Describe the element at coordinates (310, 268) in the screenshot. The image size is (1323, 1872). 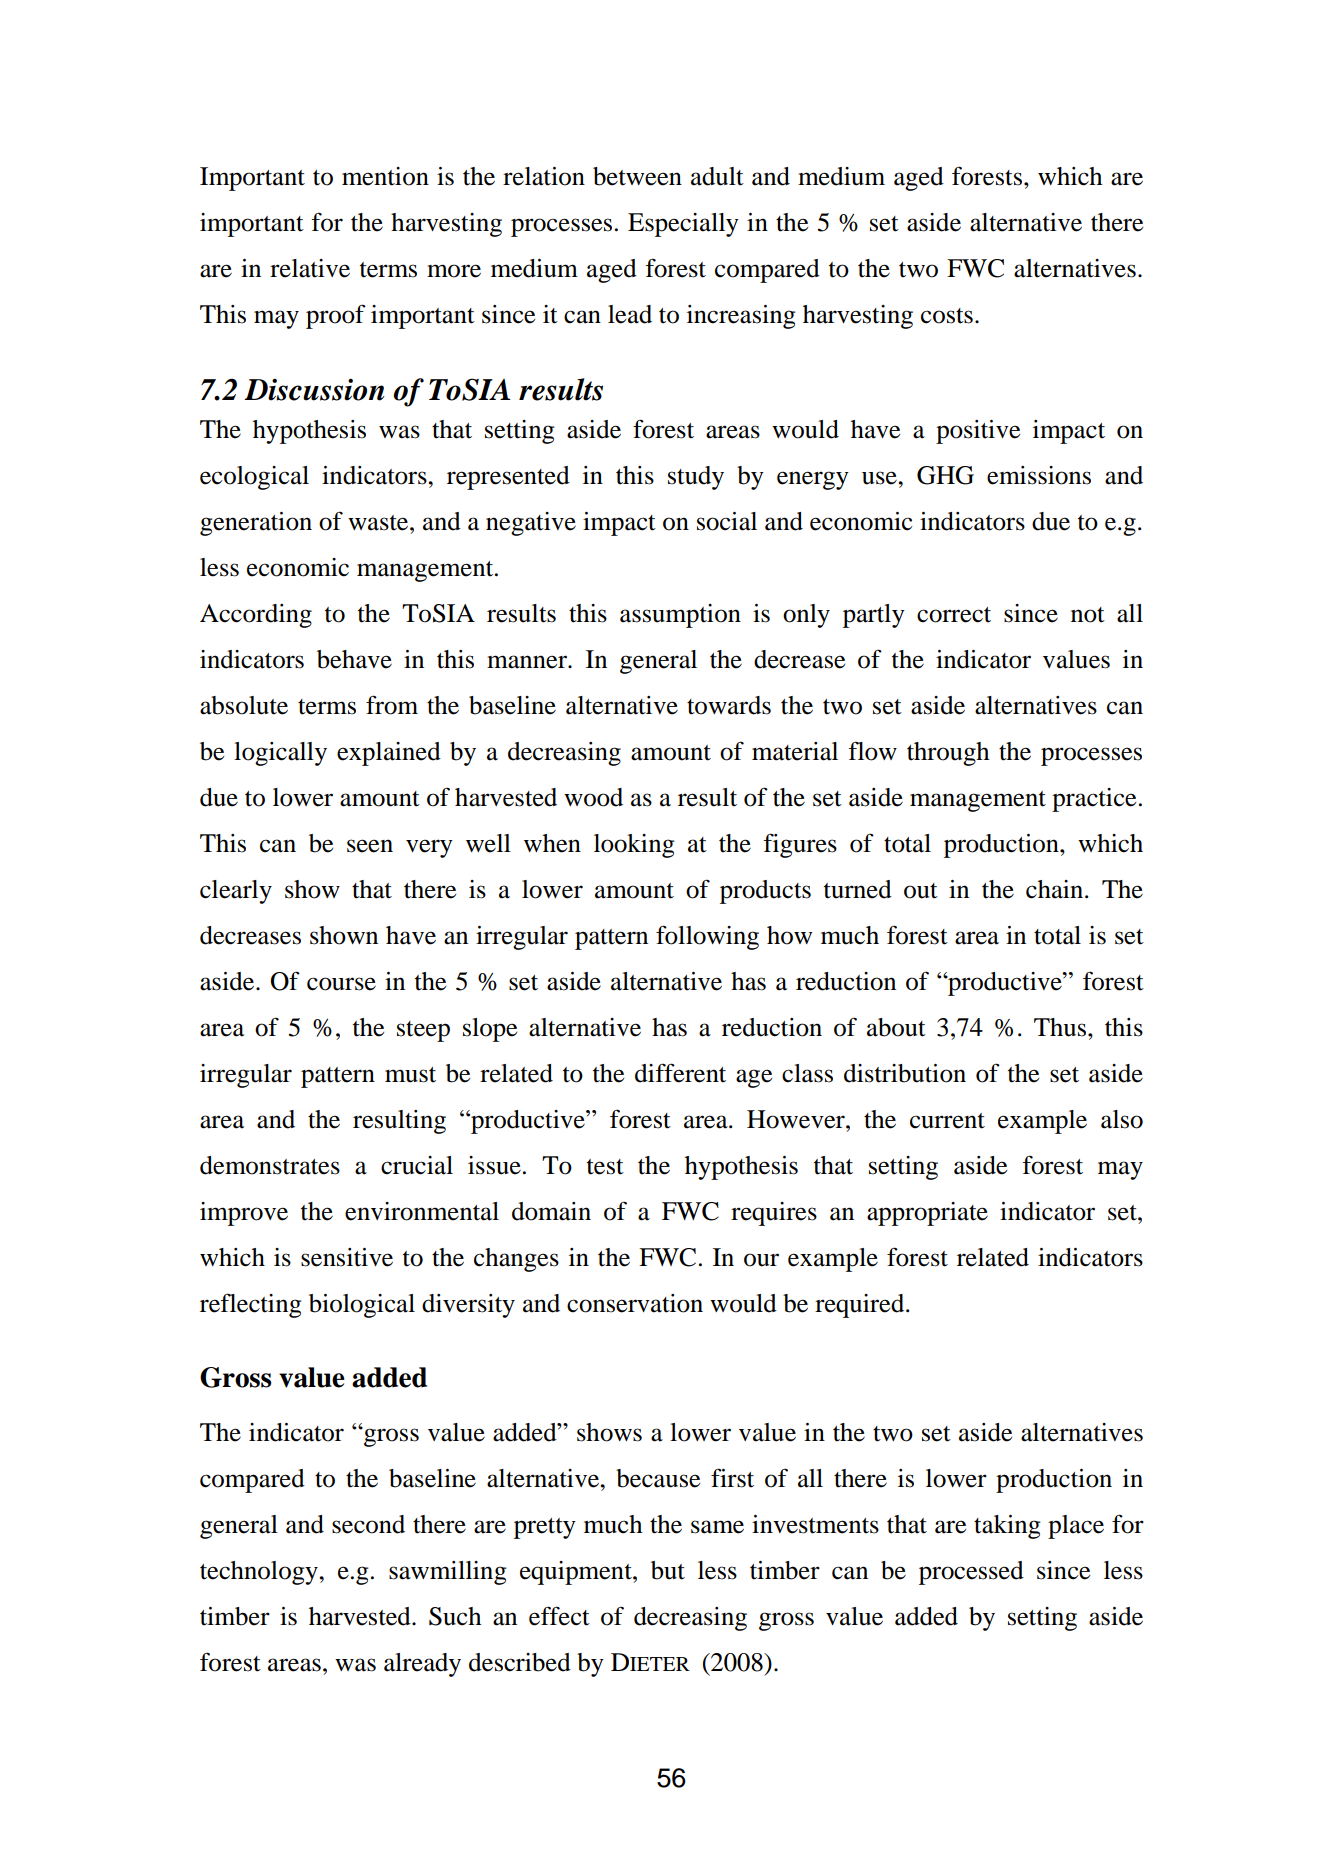
I see `relative` at that location.
